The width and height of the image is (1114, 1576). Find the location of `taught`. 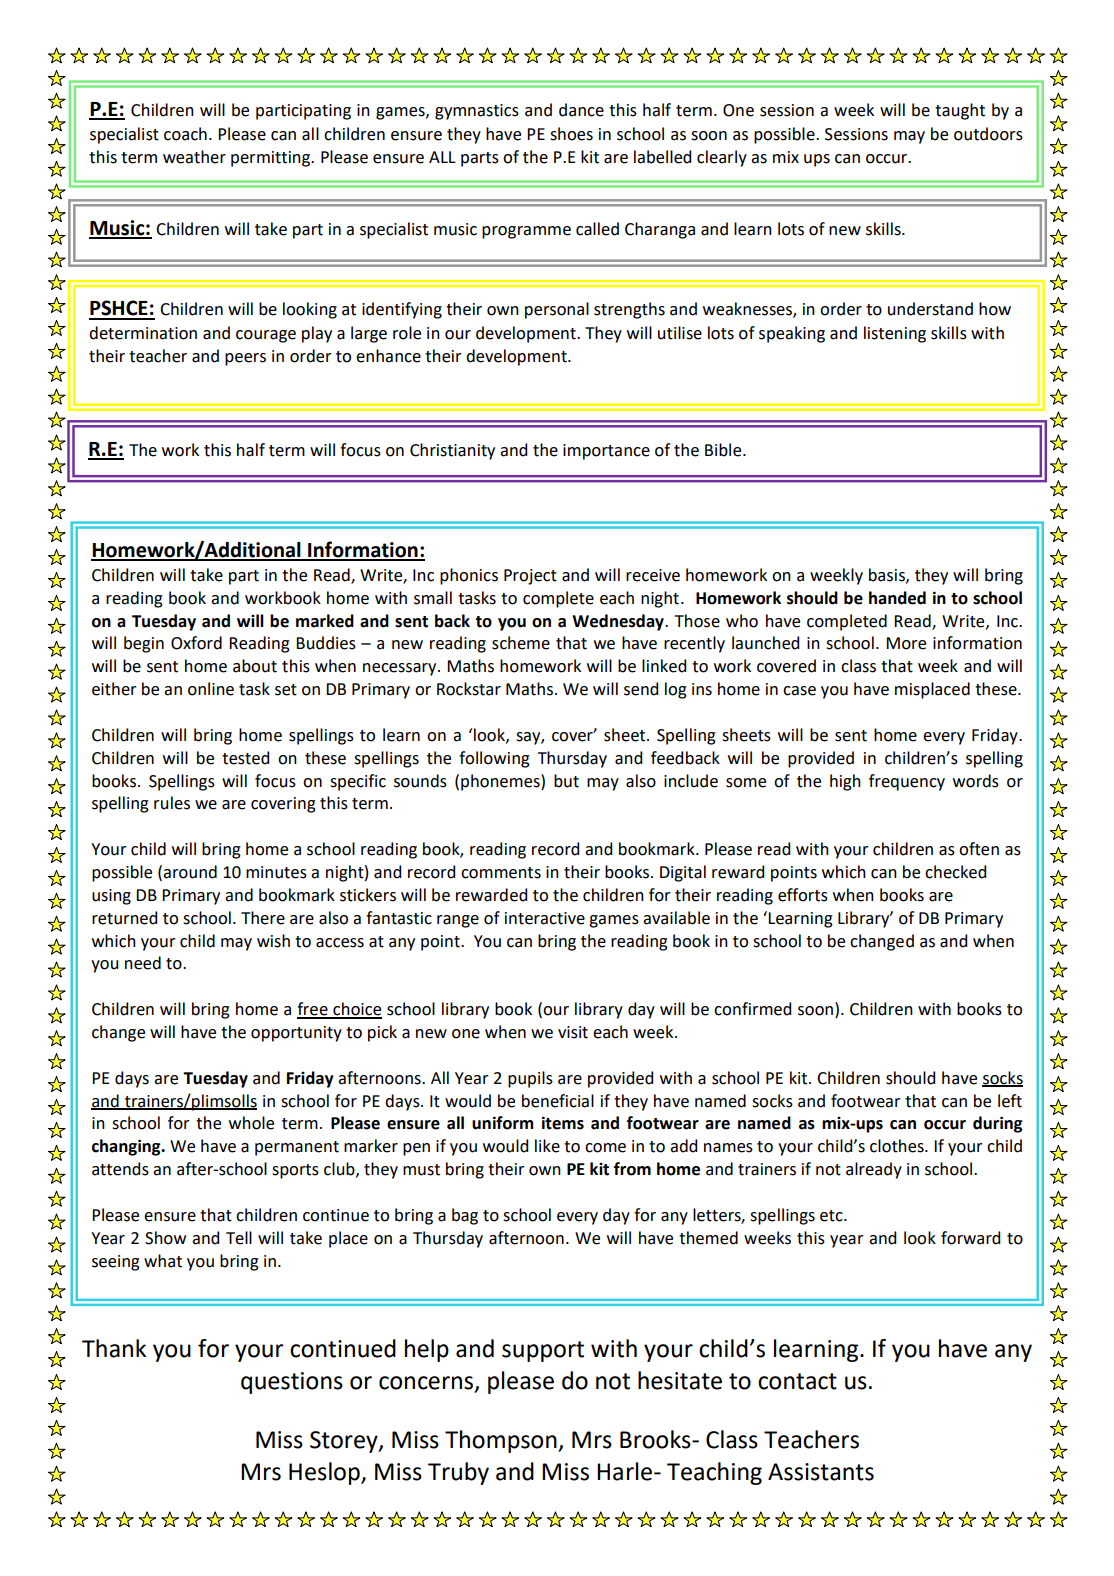

taught is located at coordinates (960, 111).
